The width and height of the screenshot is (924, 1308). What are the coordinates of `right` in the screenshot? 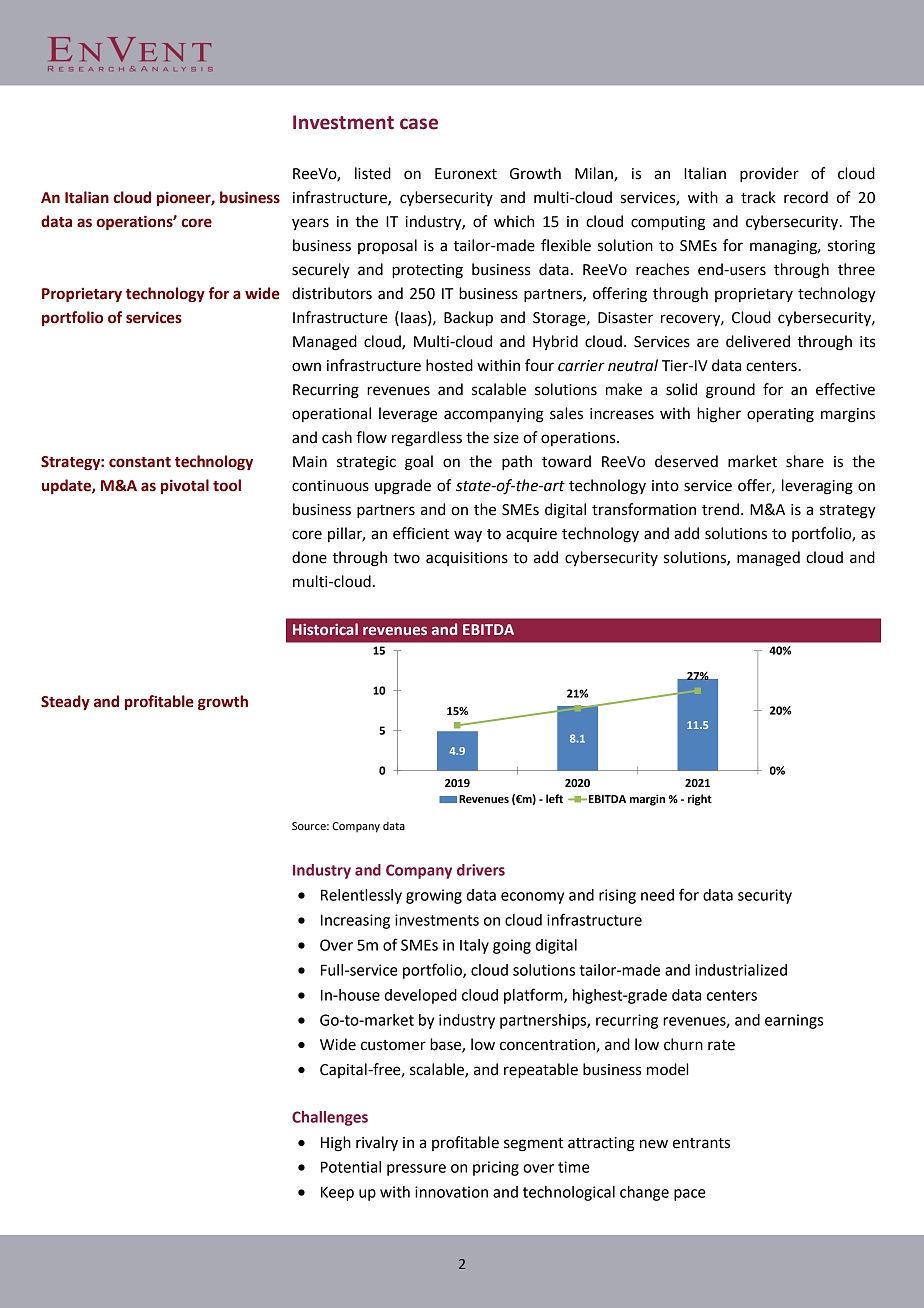 It's located at (700, 800).
